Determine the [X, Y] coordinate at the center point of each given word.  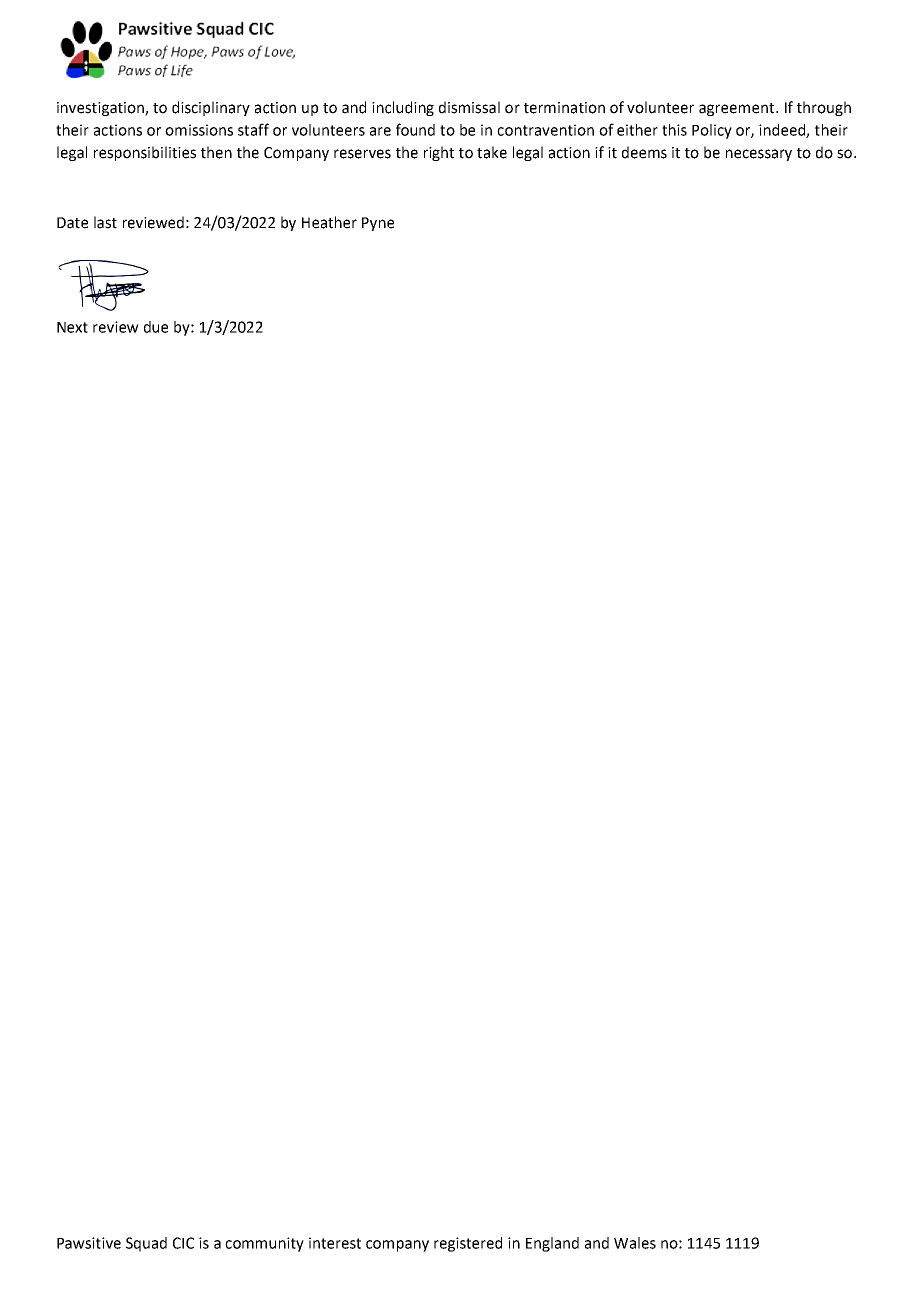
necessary [759, 155]
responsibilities [145, 153]
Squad [146, 1244]
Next [72, 327]
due [156, 327]
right [439, 153]
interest [335, 1243]
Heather [329, 222]
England [552, 1244]
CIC [183, 1243]
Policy [712, 131]
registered [468, 1244]
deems [644, 152]
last [105, 222]
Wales [635, 1243]
